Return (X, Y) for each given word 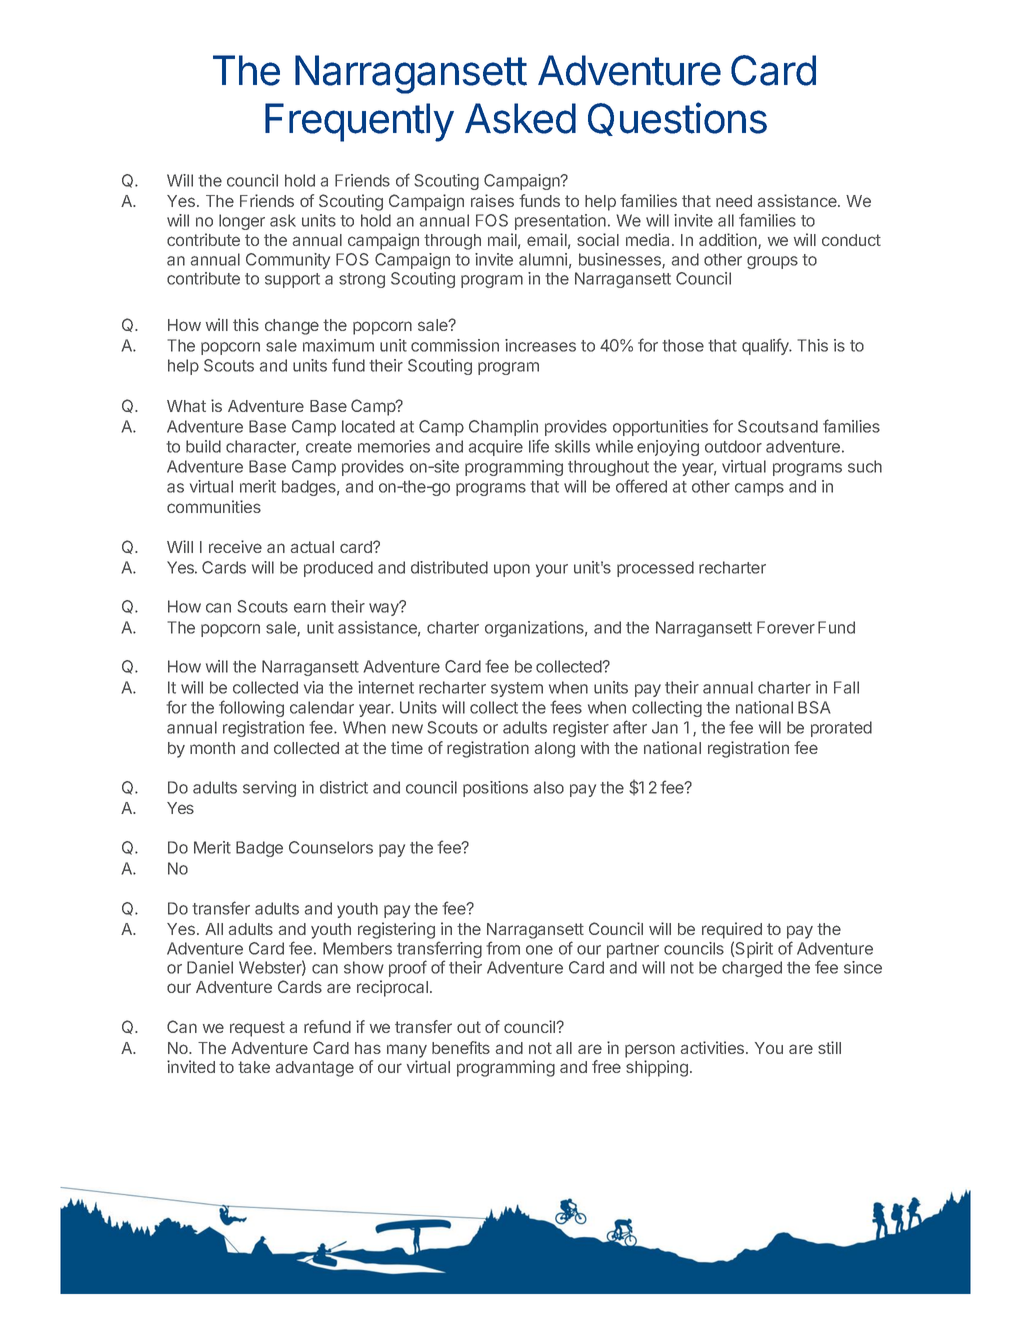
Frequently (359, 122)
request (257, 1029)
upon (512, 570)
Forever (786, 627)
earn (310, 608)
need (734, 201)
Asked (520, 118)
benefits (461, 1047)
